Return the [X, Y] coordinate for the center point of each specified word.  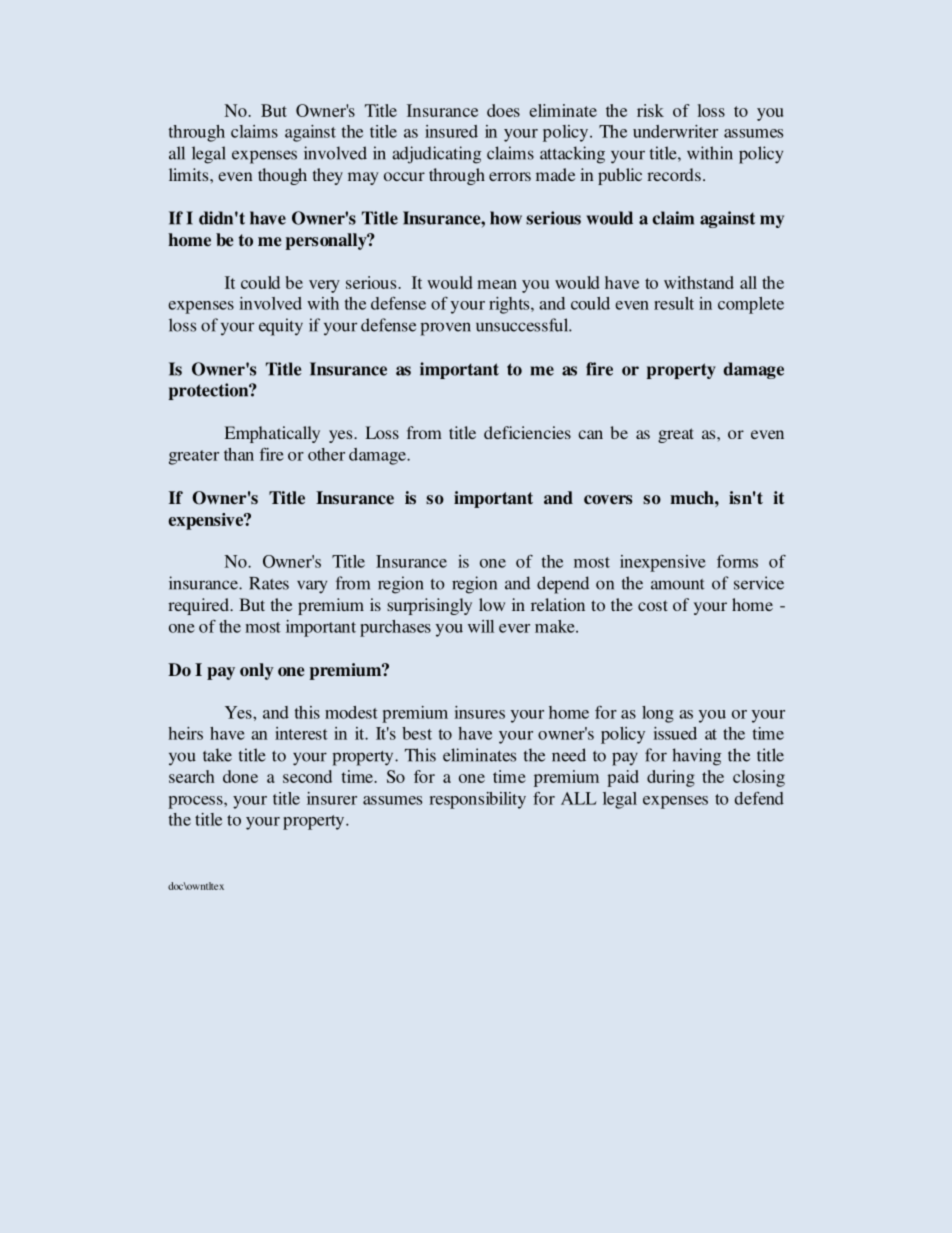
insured [451, 131]
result [674, 303]
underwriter [675, 131]
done [240, 776]
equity [281, 327]
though [282, 176]
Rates [269, 583]
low [492, 604]
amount [678, 584]
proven [445, 329]
